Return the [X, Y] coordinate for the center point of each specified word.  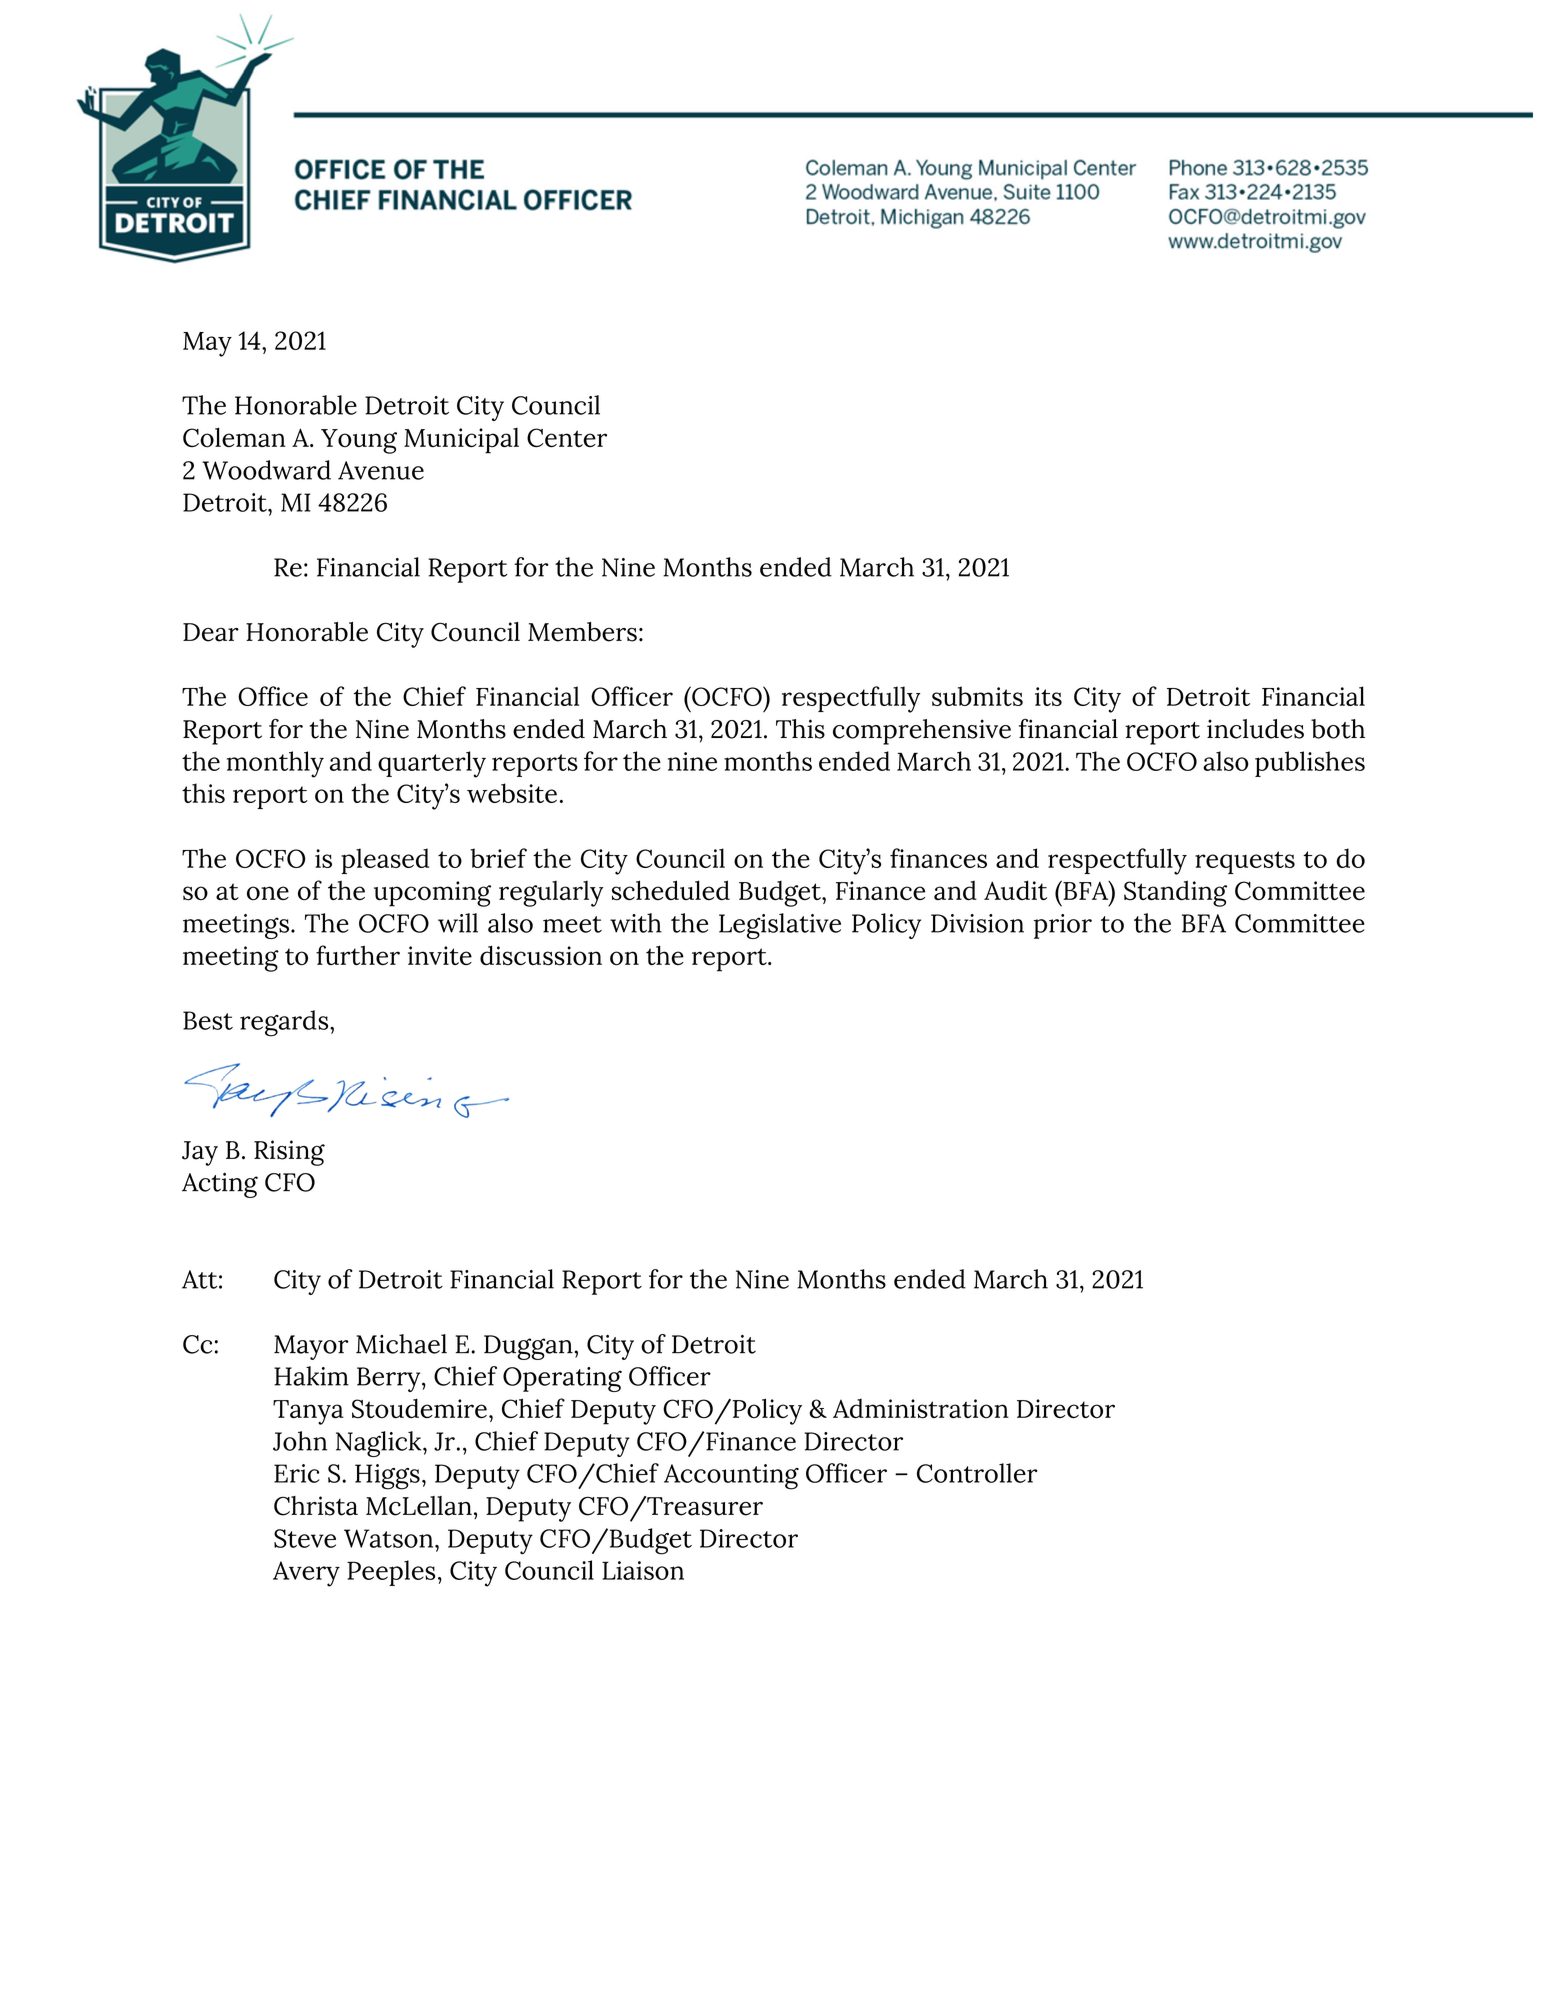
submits [977, 696]
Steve [305, 1538]
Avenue [381, 470]
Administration [921, 1409]
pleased [385, 861]
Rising [289, 1153]
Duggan [528, 1347]
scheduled [671, 890]
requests [1245, 862]
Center [567, 437]
